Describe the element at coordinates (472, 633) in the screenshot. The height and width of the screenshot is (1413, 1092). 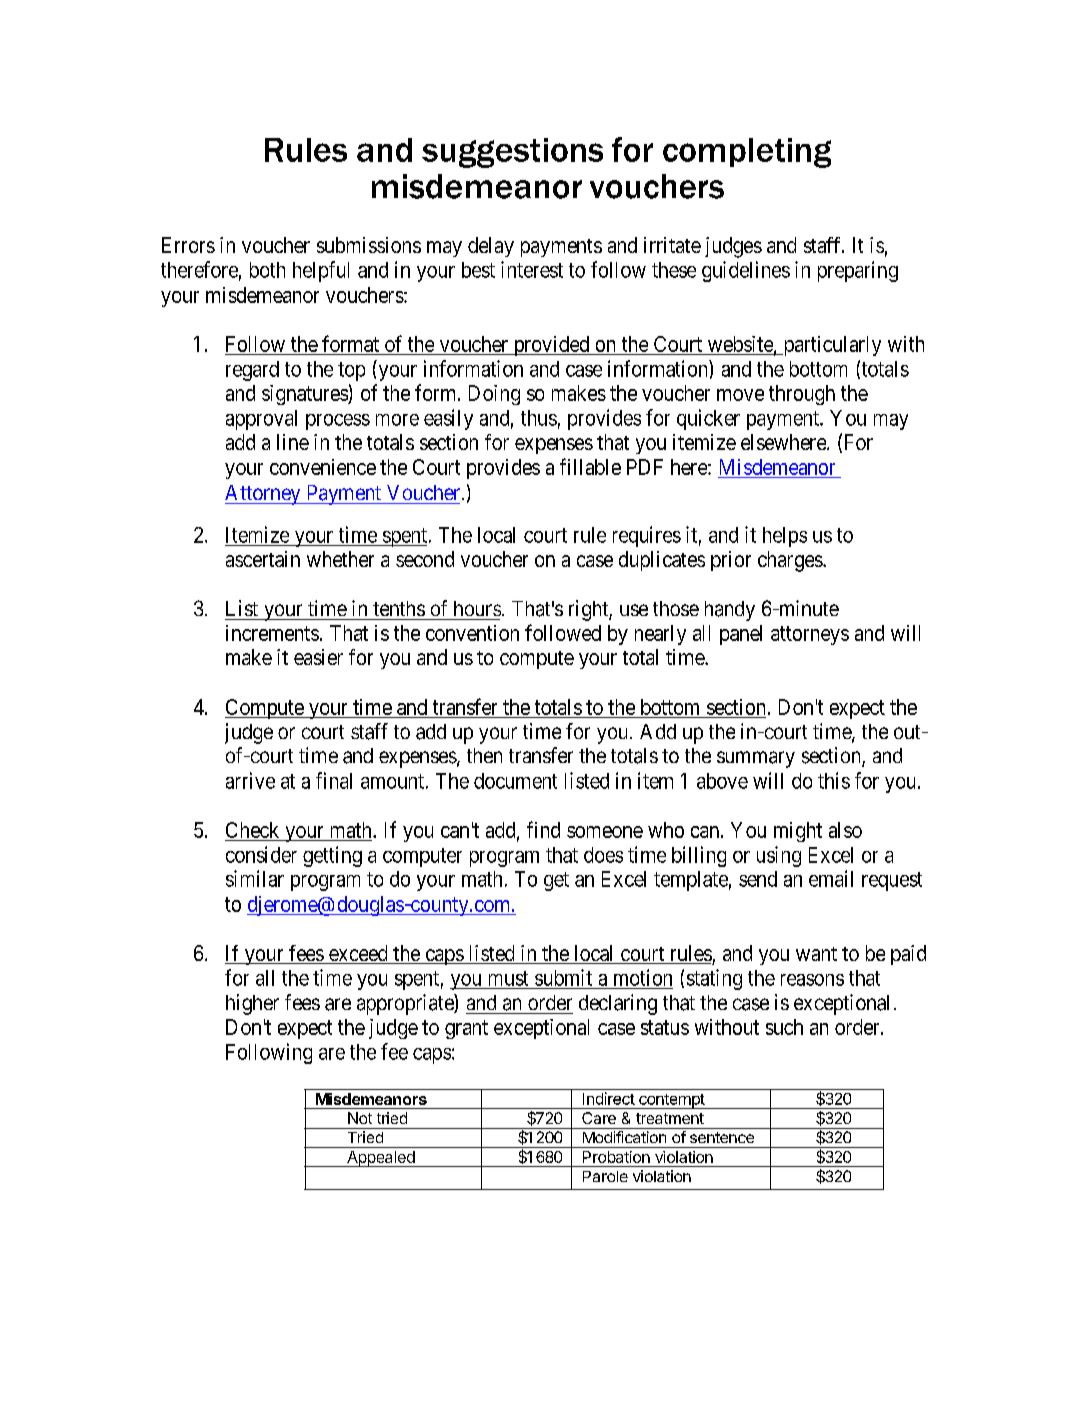
I see `convention` at that location.
